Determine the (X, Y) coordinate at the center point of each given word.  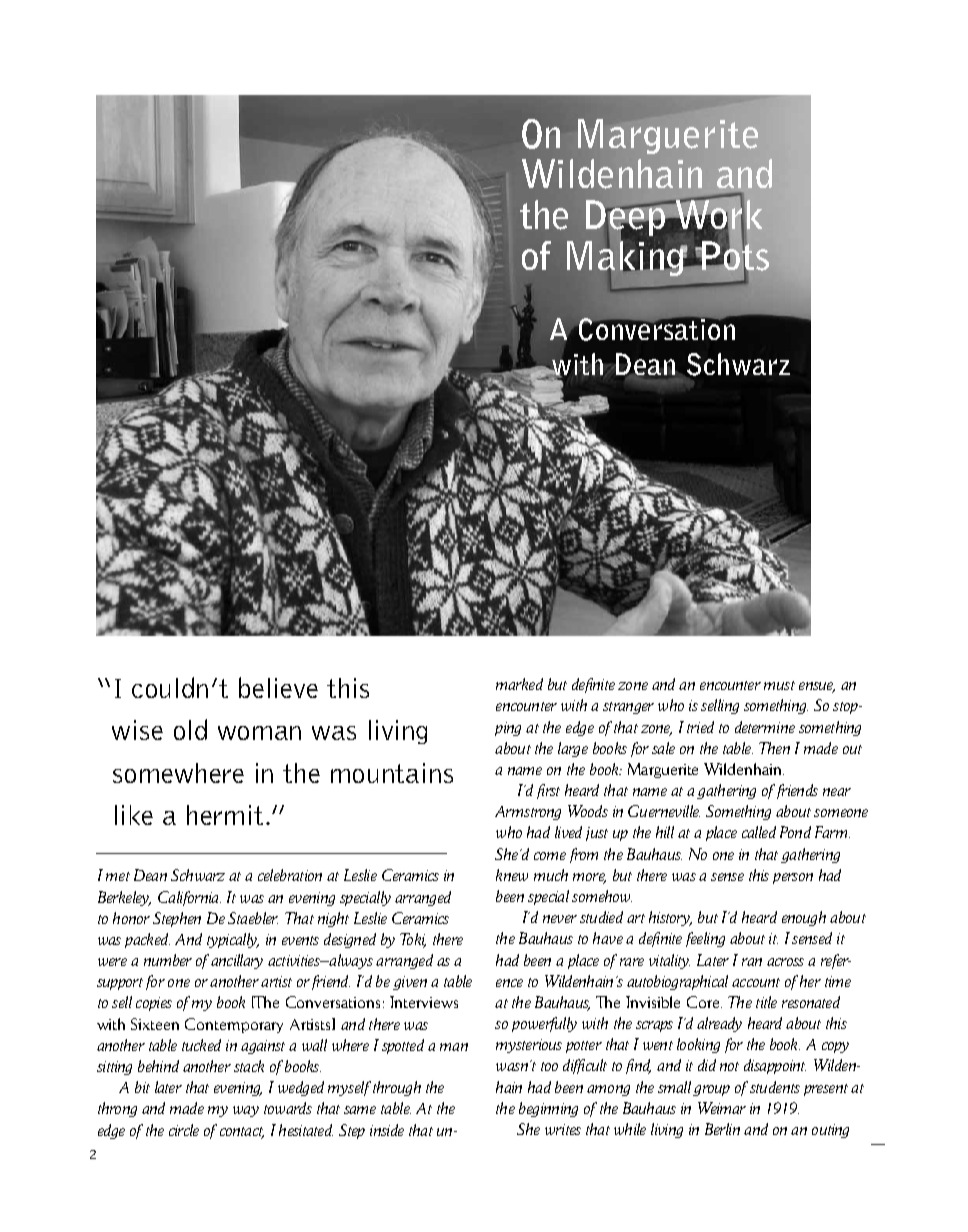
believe (278, 687)
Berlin (722, 1129)
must (779, 685)
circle (184, 1130)
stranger (628, 708)
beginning (548, 1109)
